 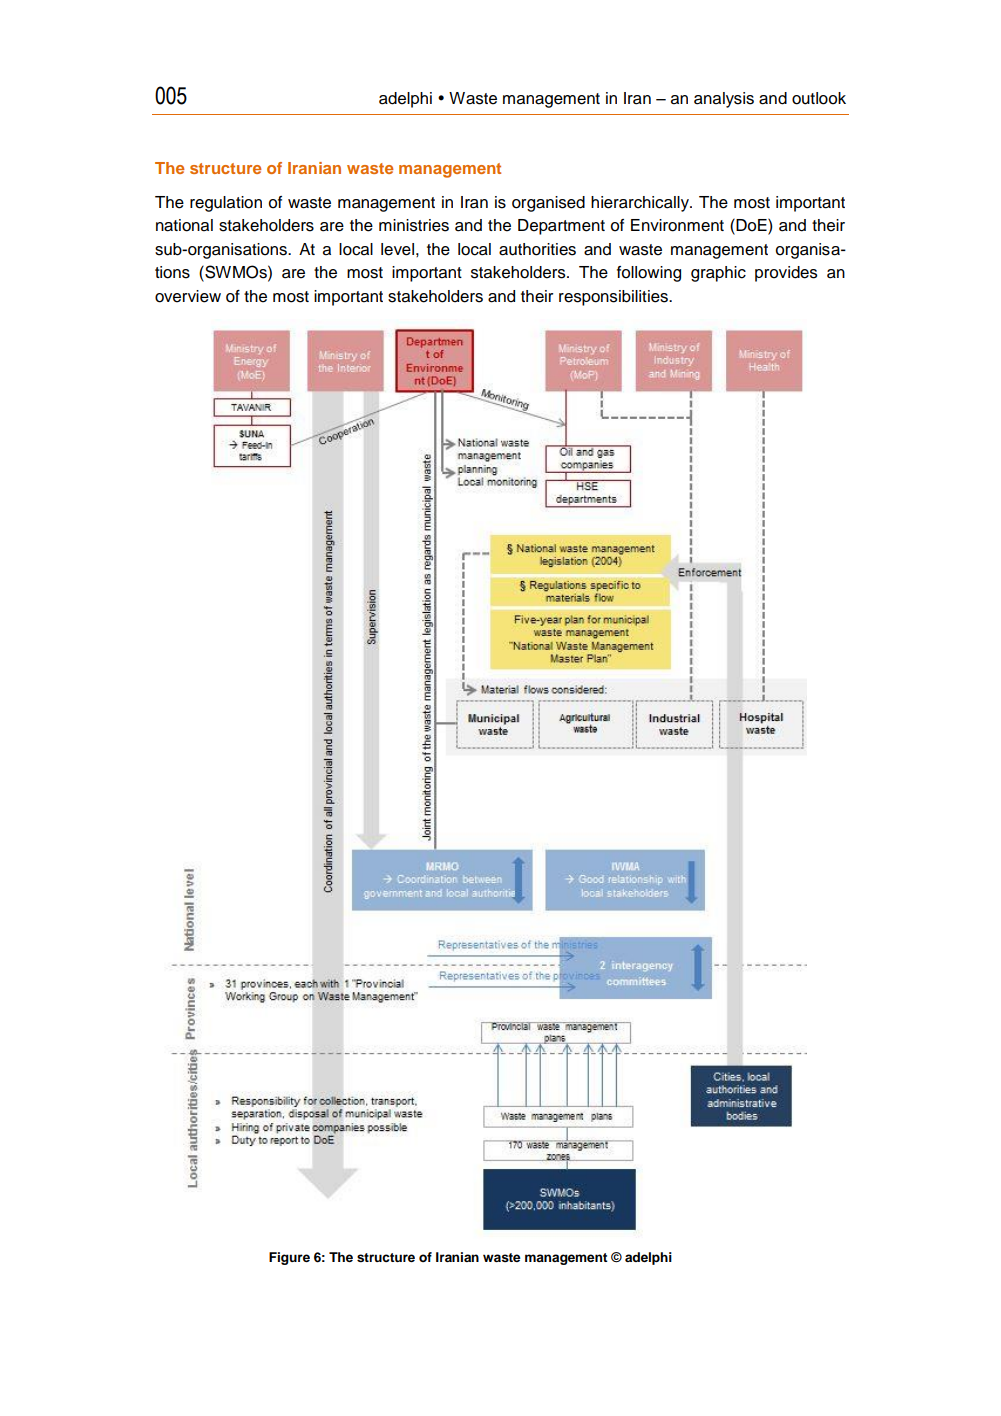 I want to click on responsibilities, so click(x=614, y=298).
